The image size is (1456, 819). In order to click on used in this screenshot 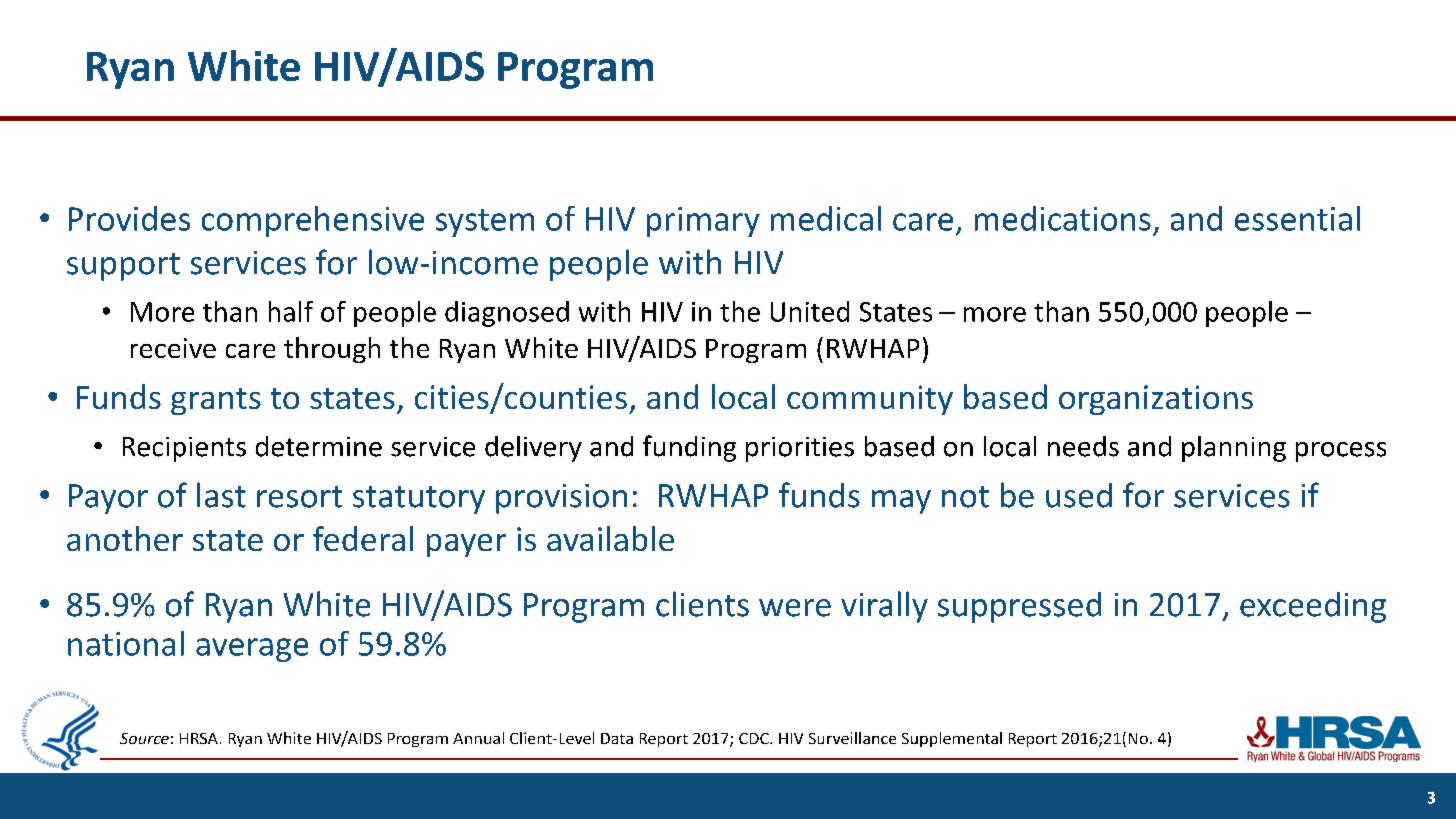, I will do `click(1079, 495)`.
